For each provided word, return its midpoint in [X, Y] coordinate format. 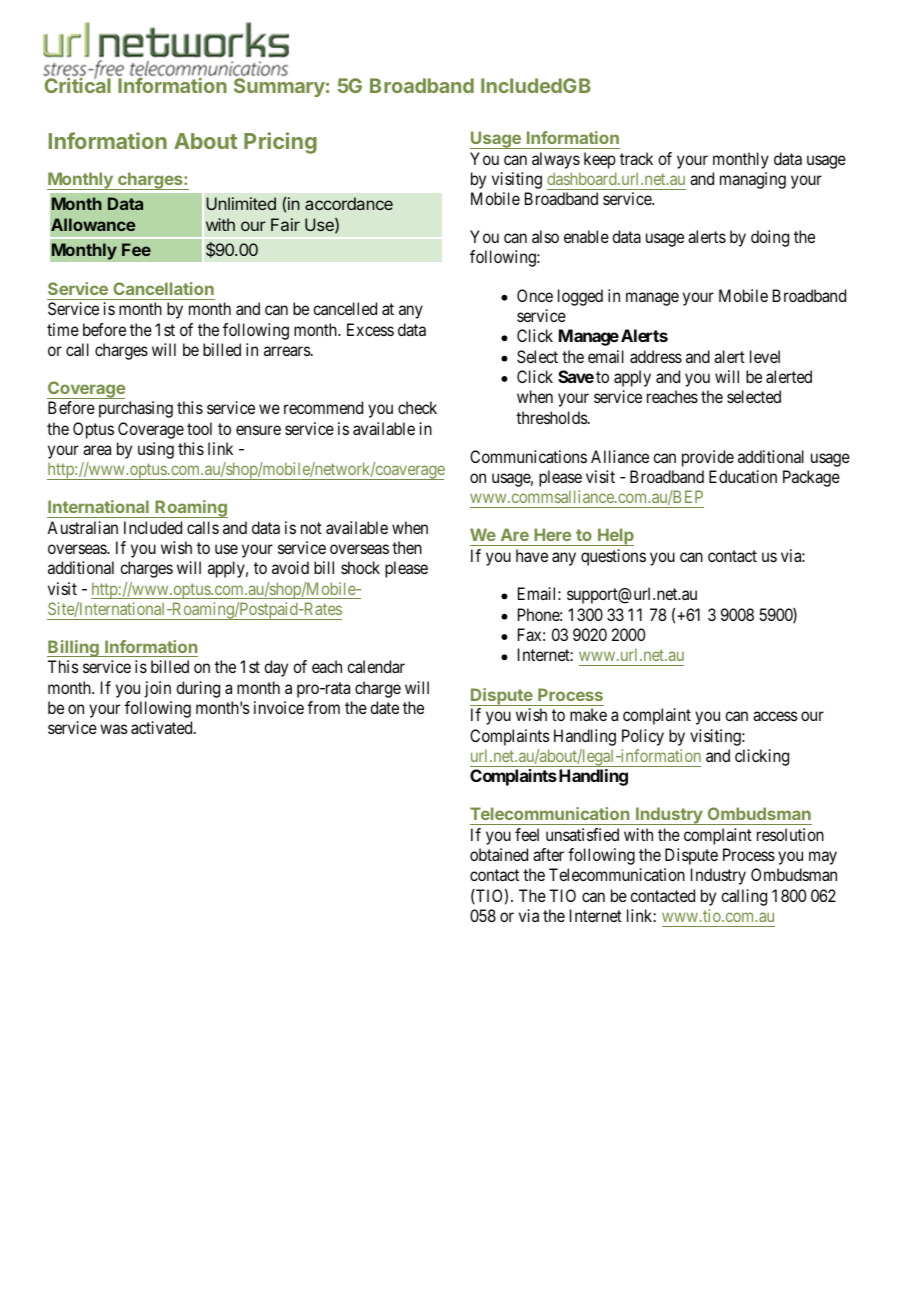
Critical [78, 84]
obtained [499, 854]
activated [163, 727]
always [556, 160]
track [636, 158]
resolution [790, 834]
